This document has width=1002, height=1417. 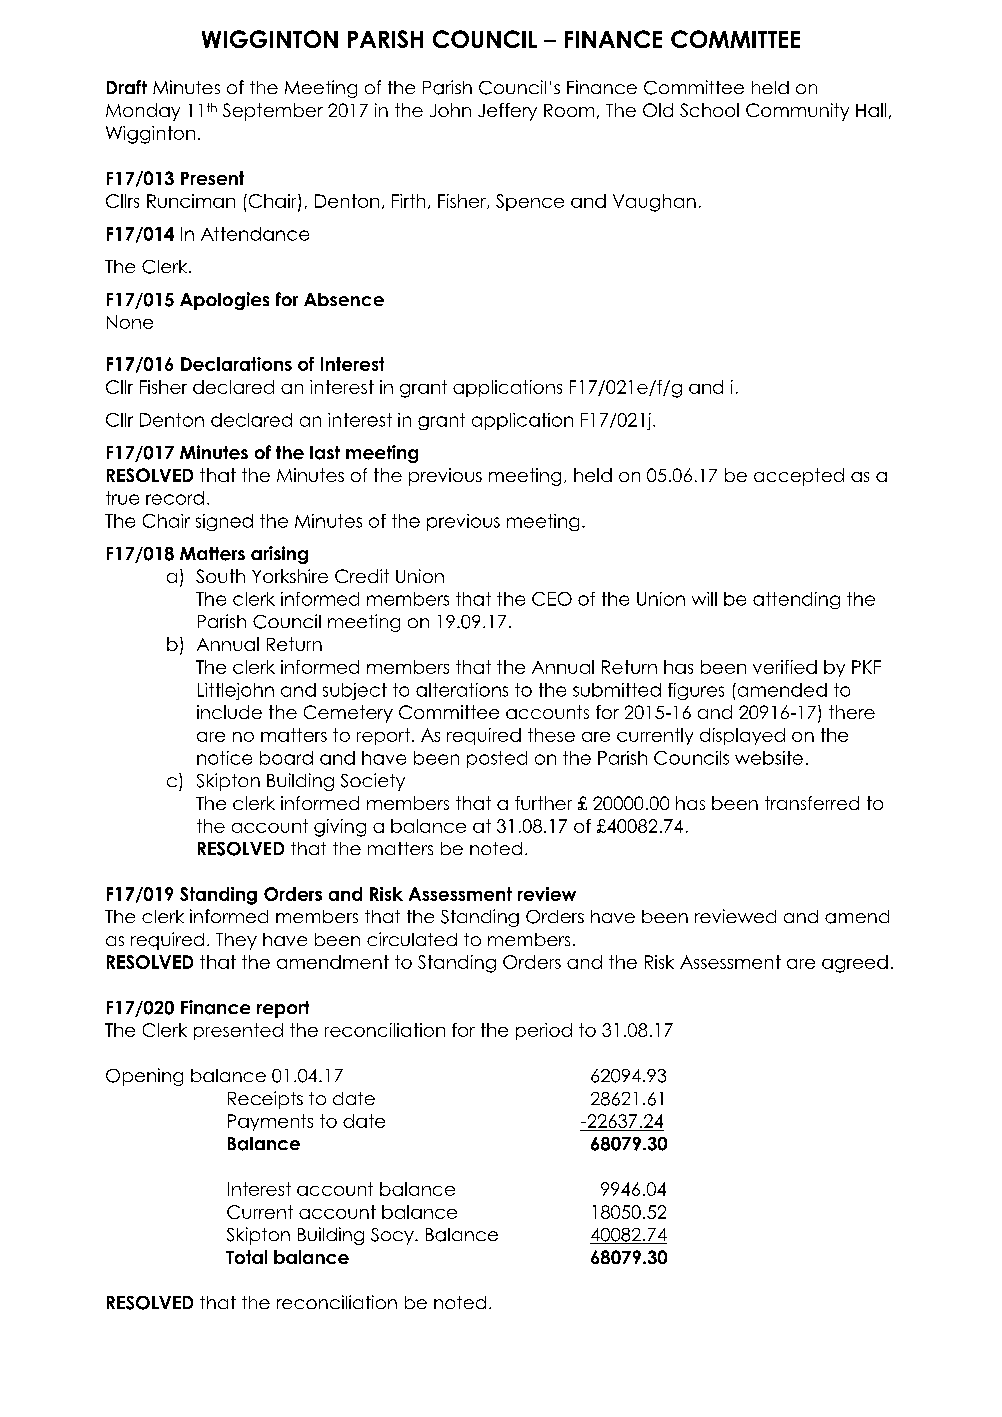 I want to click on transferred, so click(x=812, y=803).
